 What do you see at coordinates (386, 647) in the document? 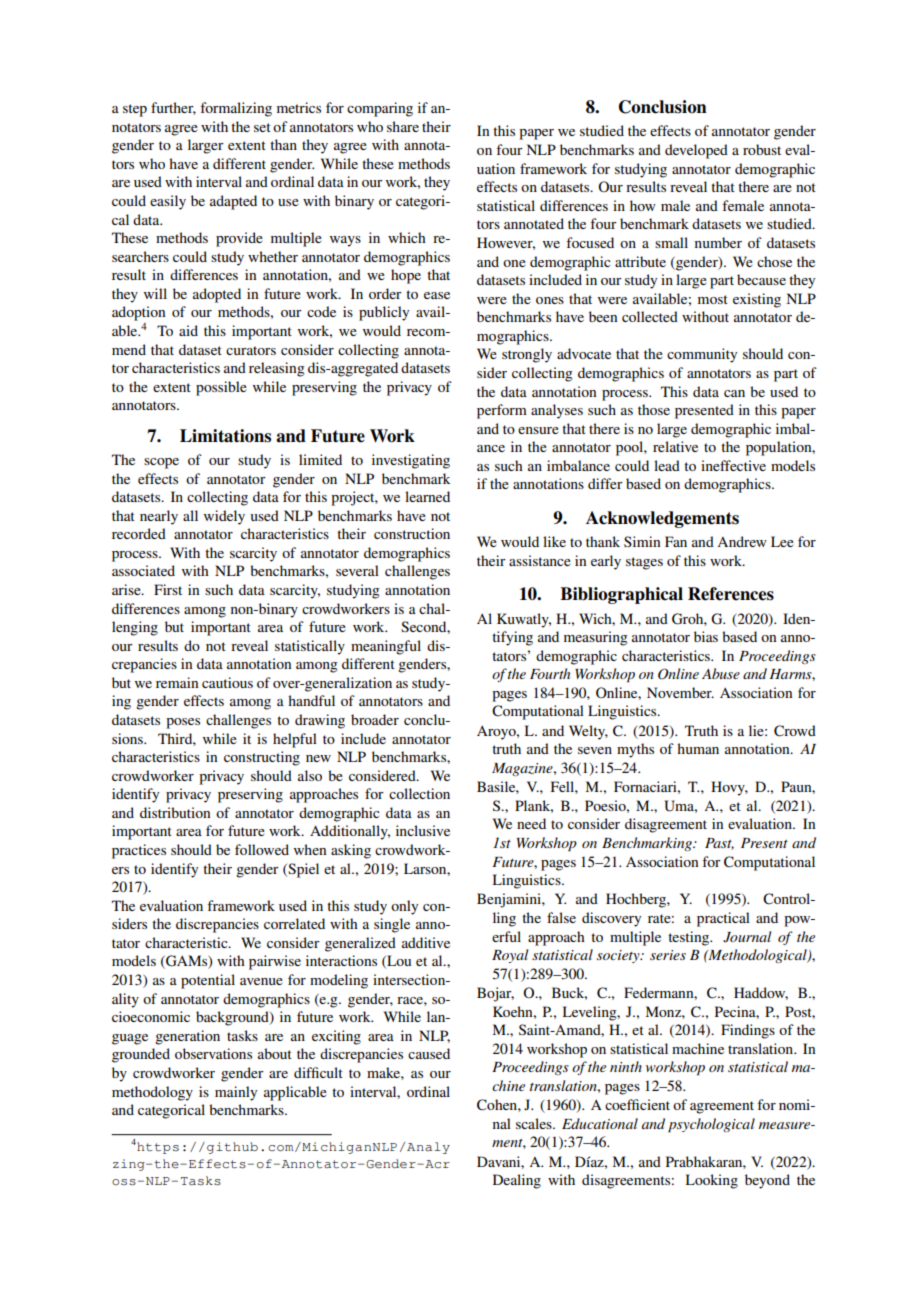
I see `meaningful` at bounding box center [386, 647].
